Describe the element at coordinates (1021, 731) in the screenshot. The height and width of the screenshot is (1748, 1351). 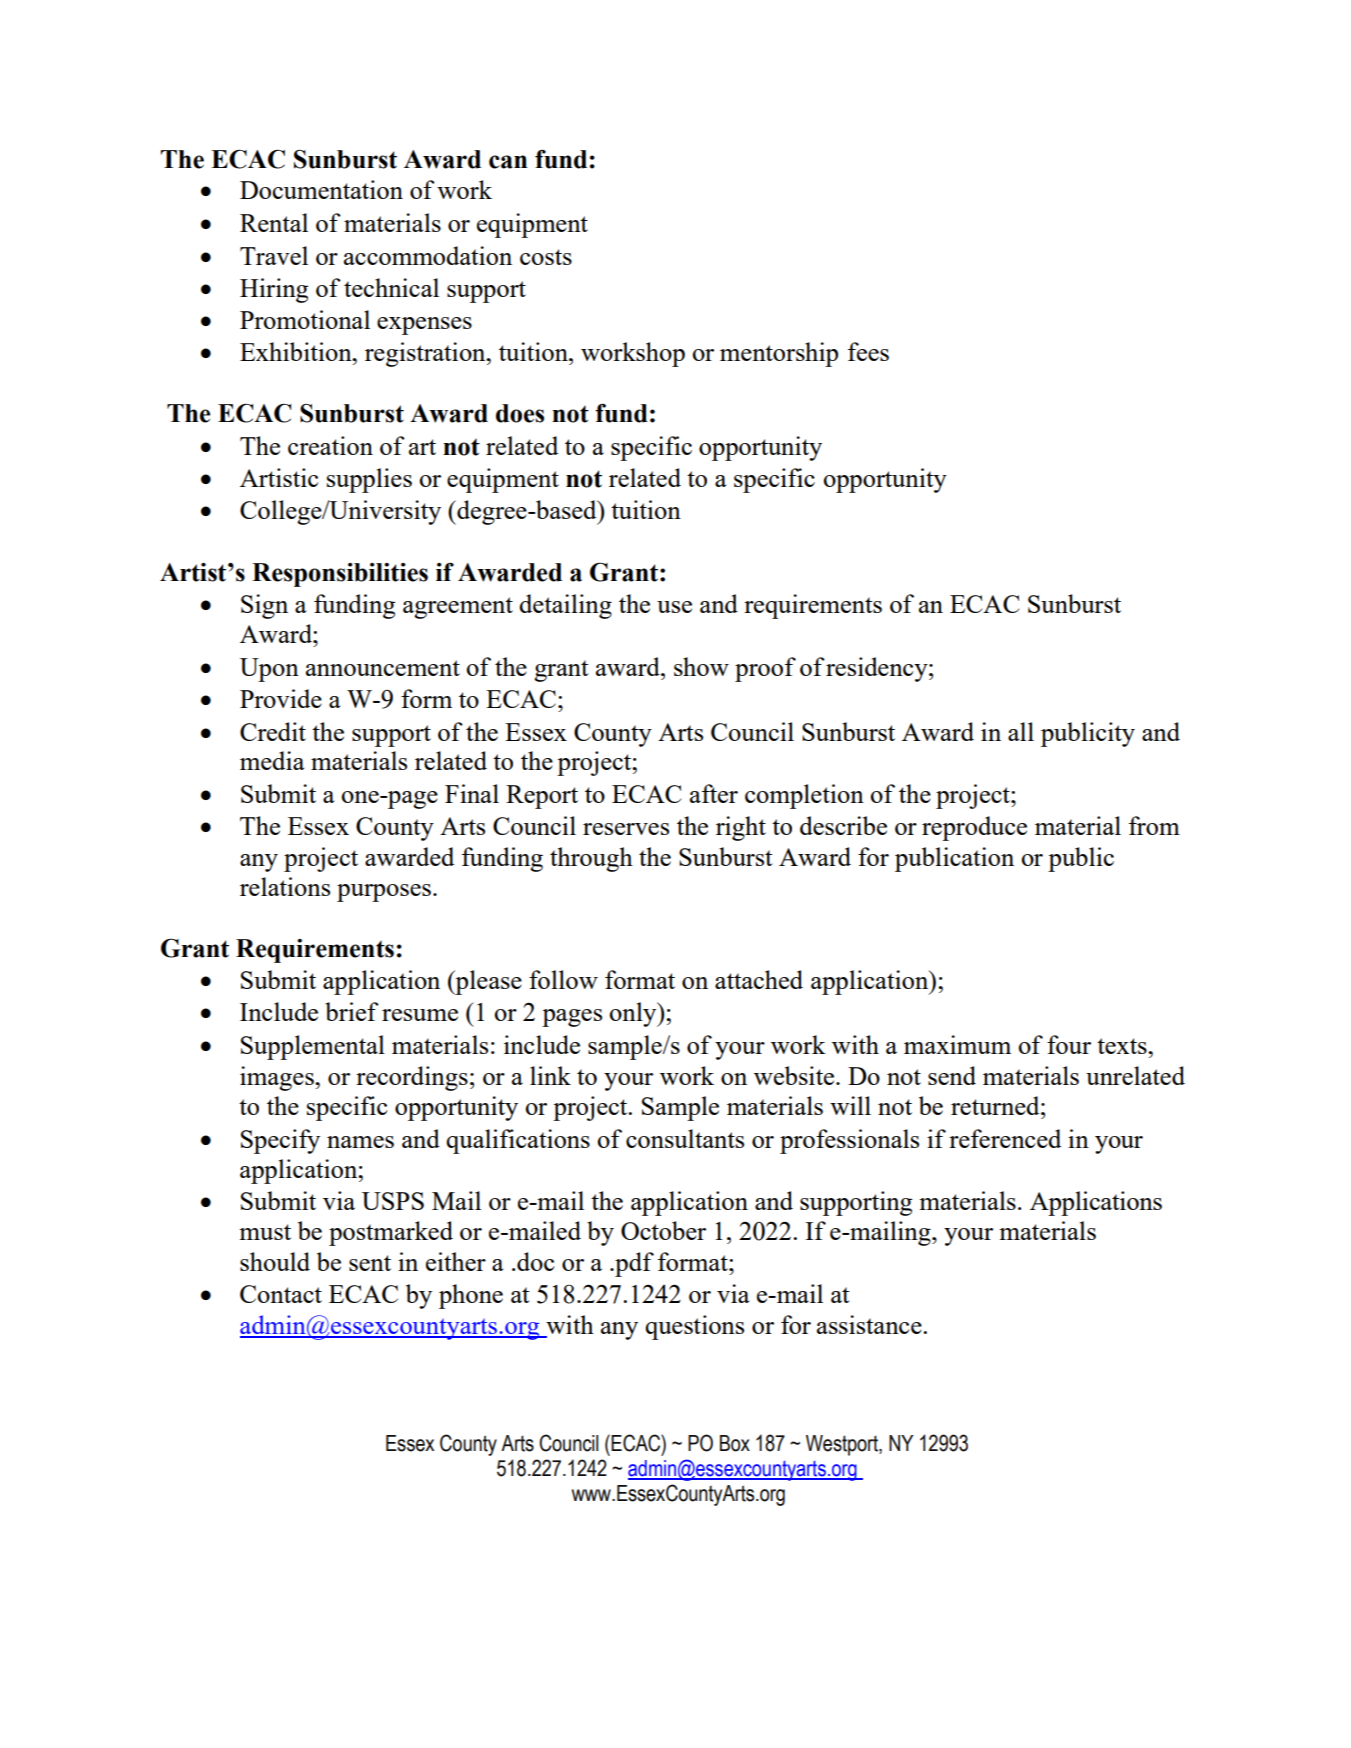
I see `all` at that location.
